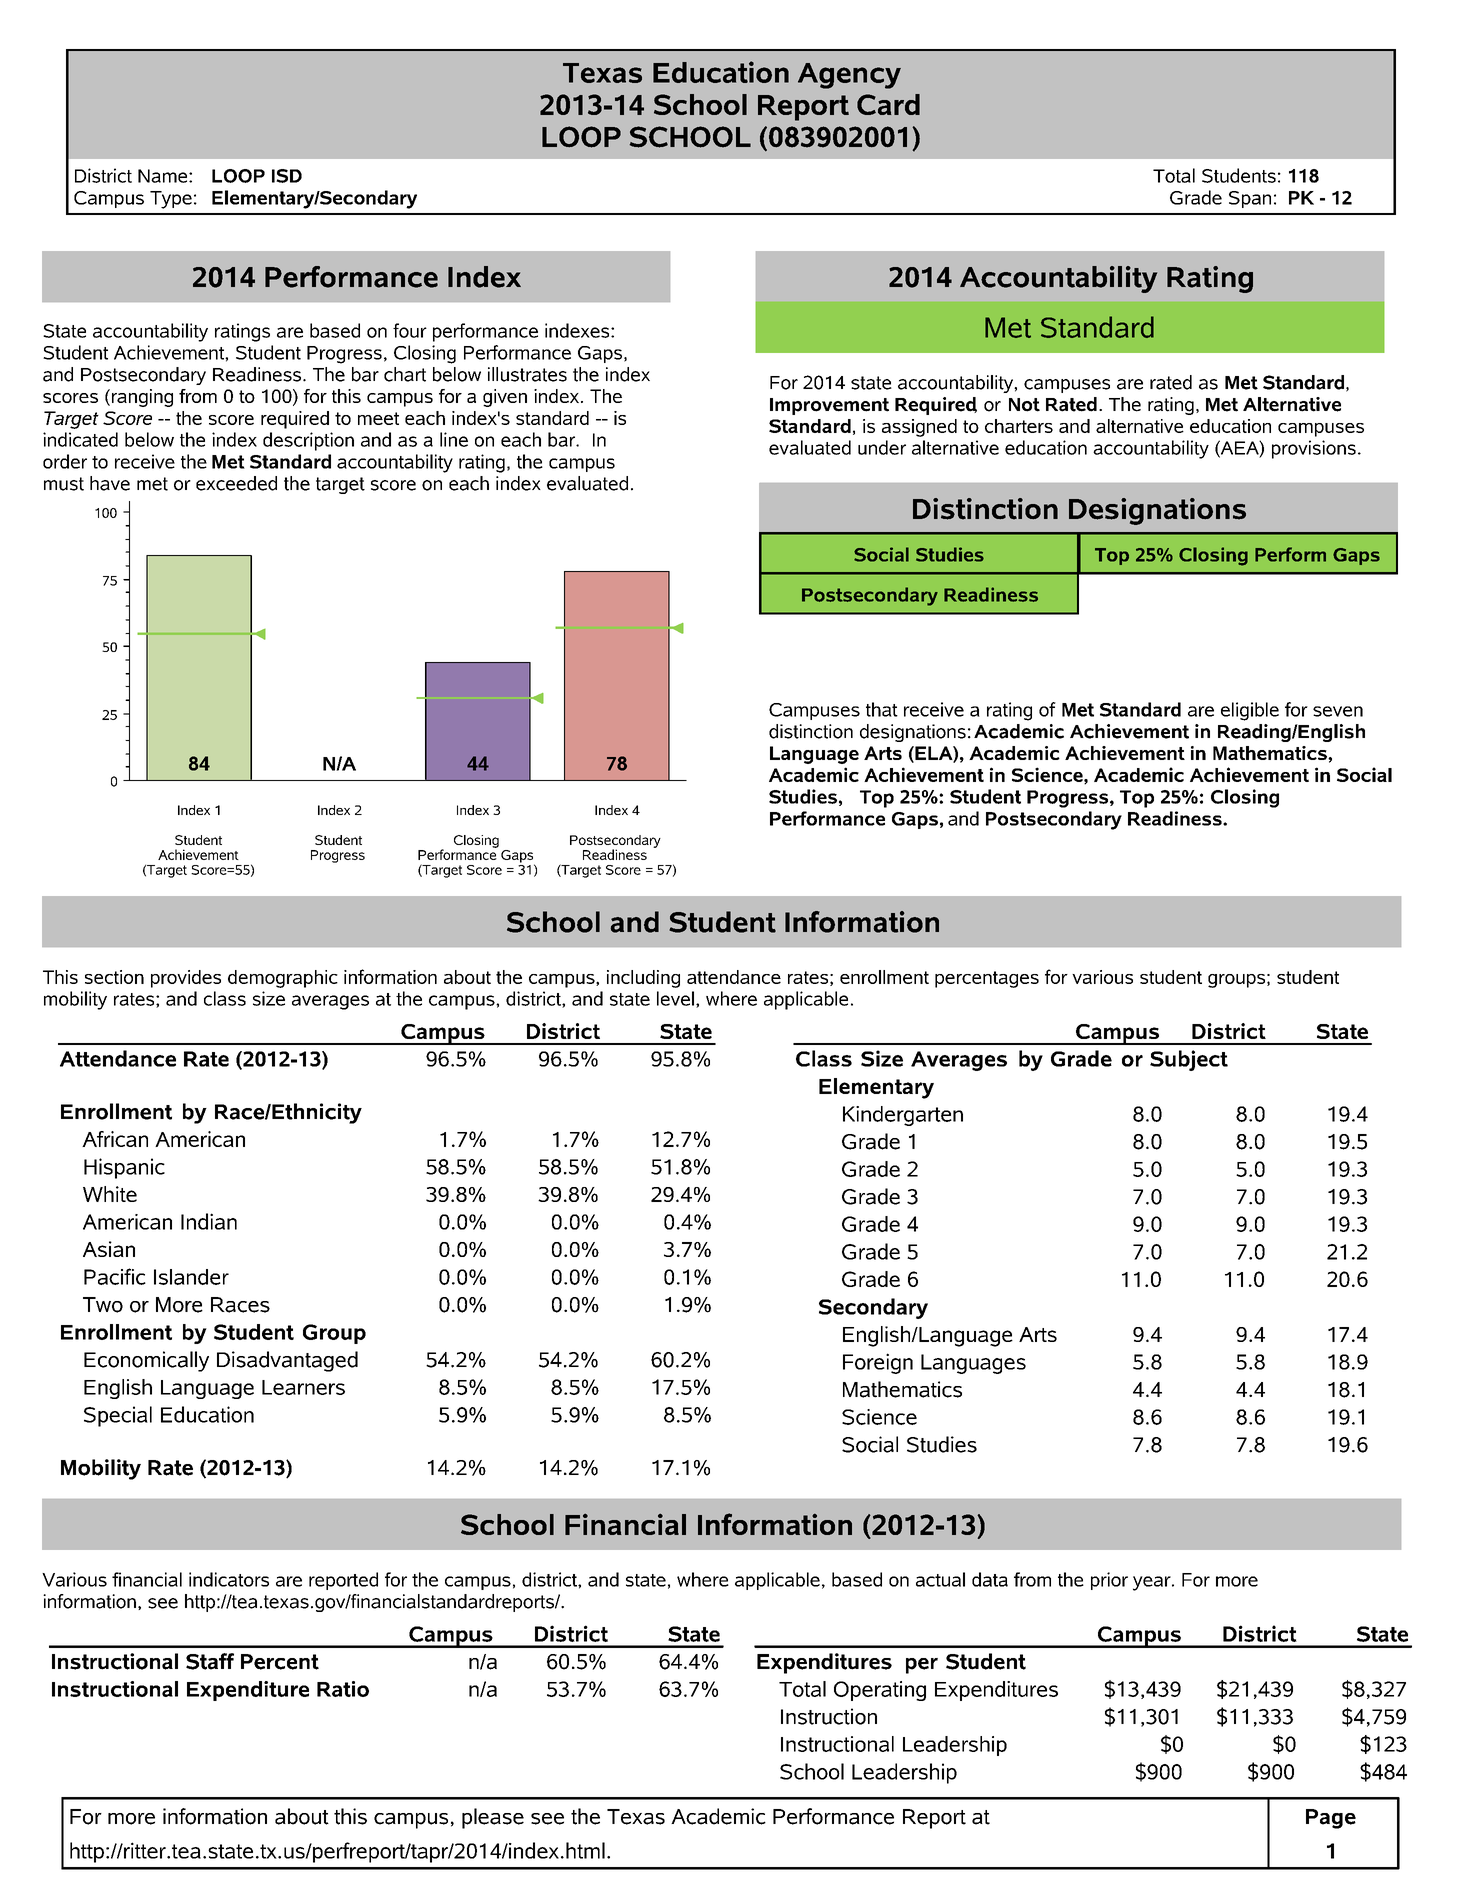 The width and height of the image is (1463, 1894). What do you see at coordinates (210, 1661) in the image?
I see `Staff` at bounding box center [210, 1661].
